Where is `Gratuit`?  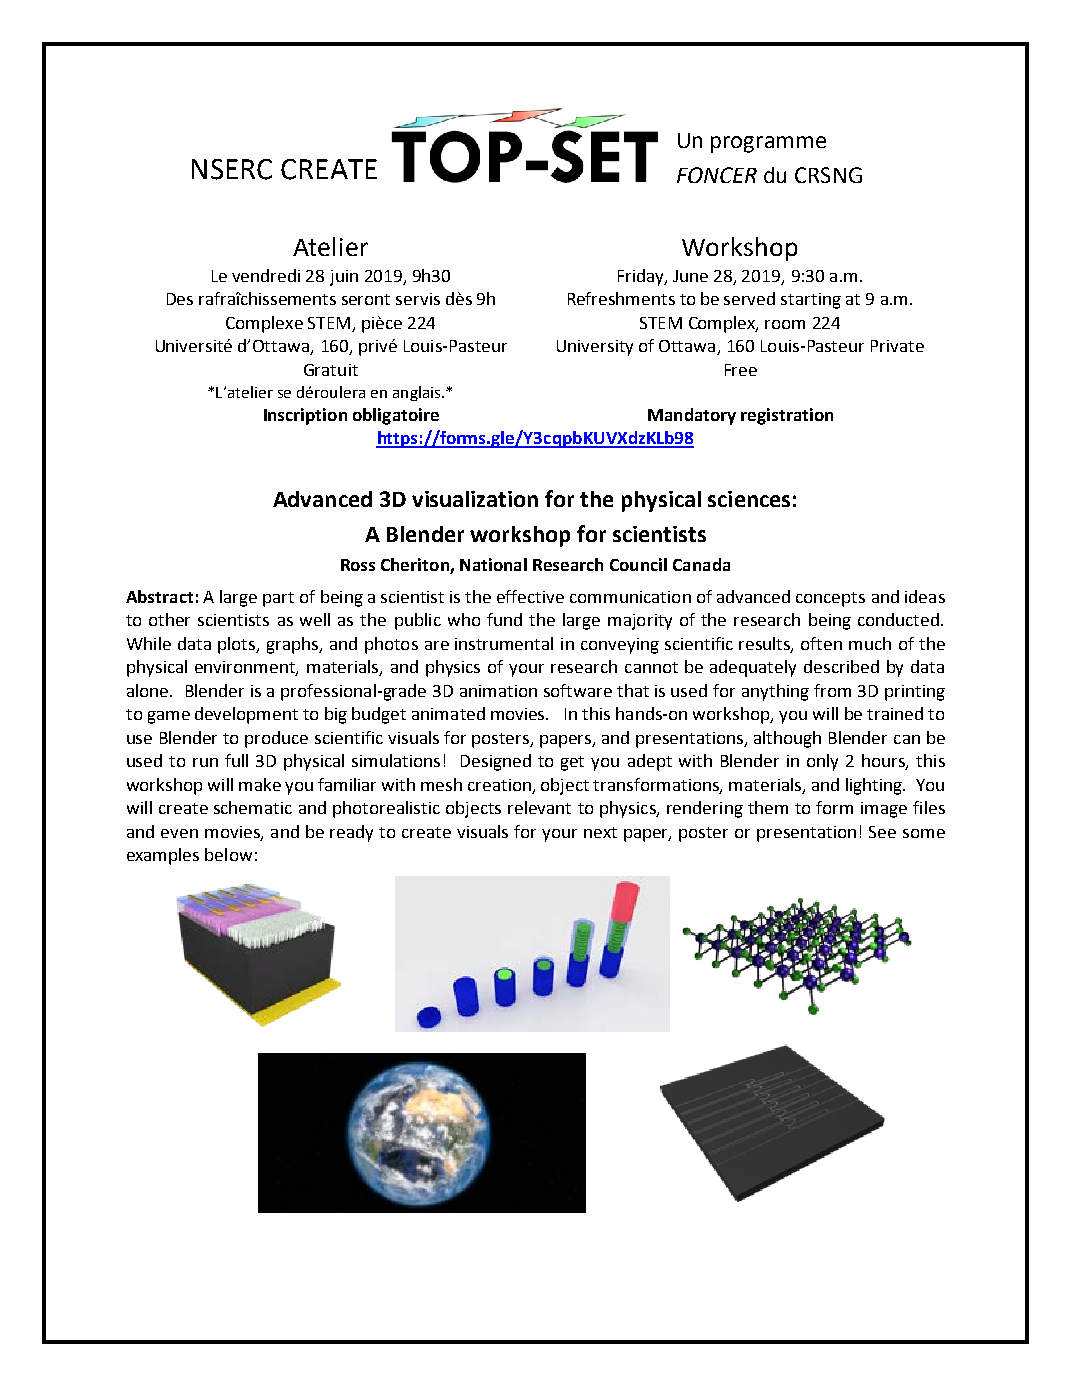
Gratuit is located at coordinates (331, 370).
